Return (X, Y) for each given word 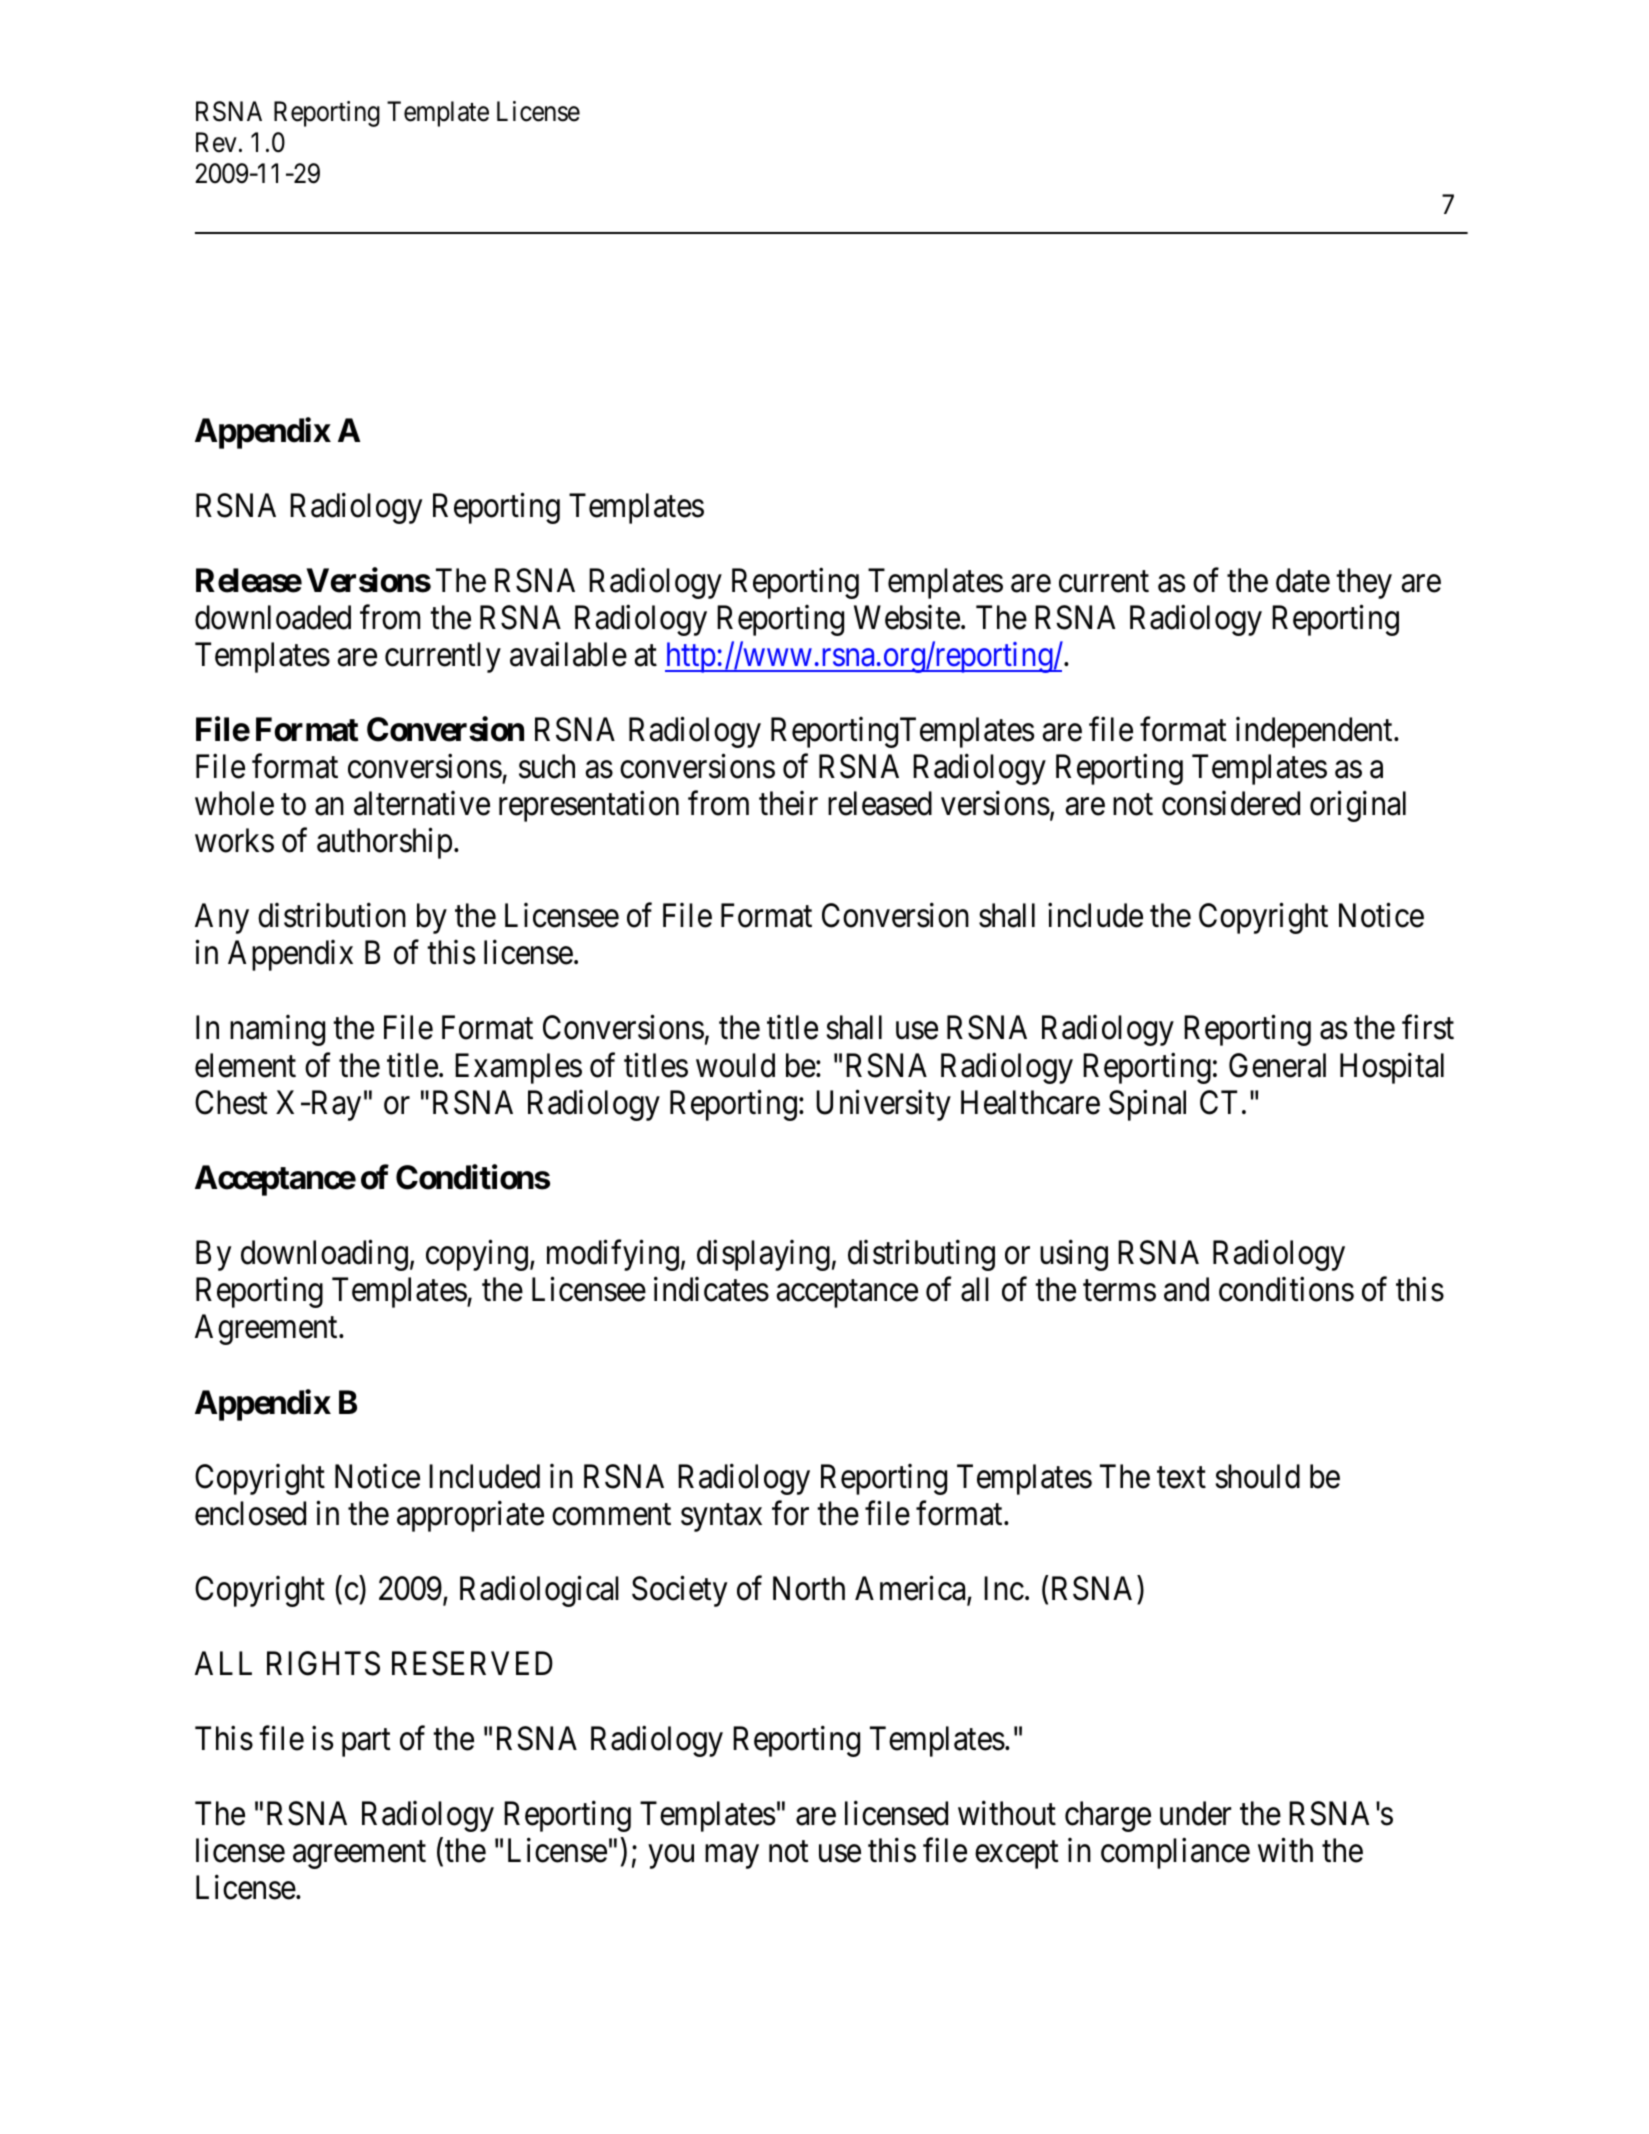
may (732, 1857)
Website (907, 617)
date (1303, 580)
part (366, 1743)
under (1195, 1813)
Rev (216, 142)
